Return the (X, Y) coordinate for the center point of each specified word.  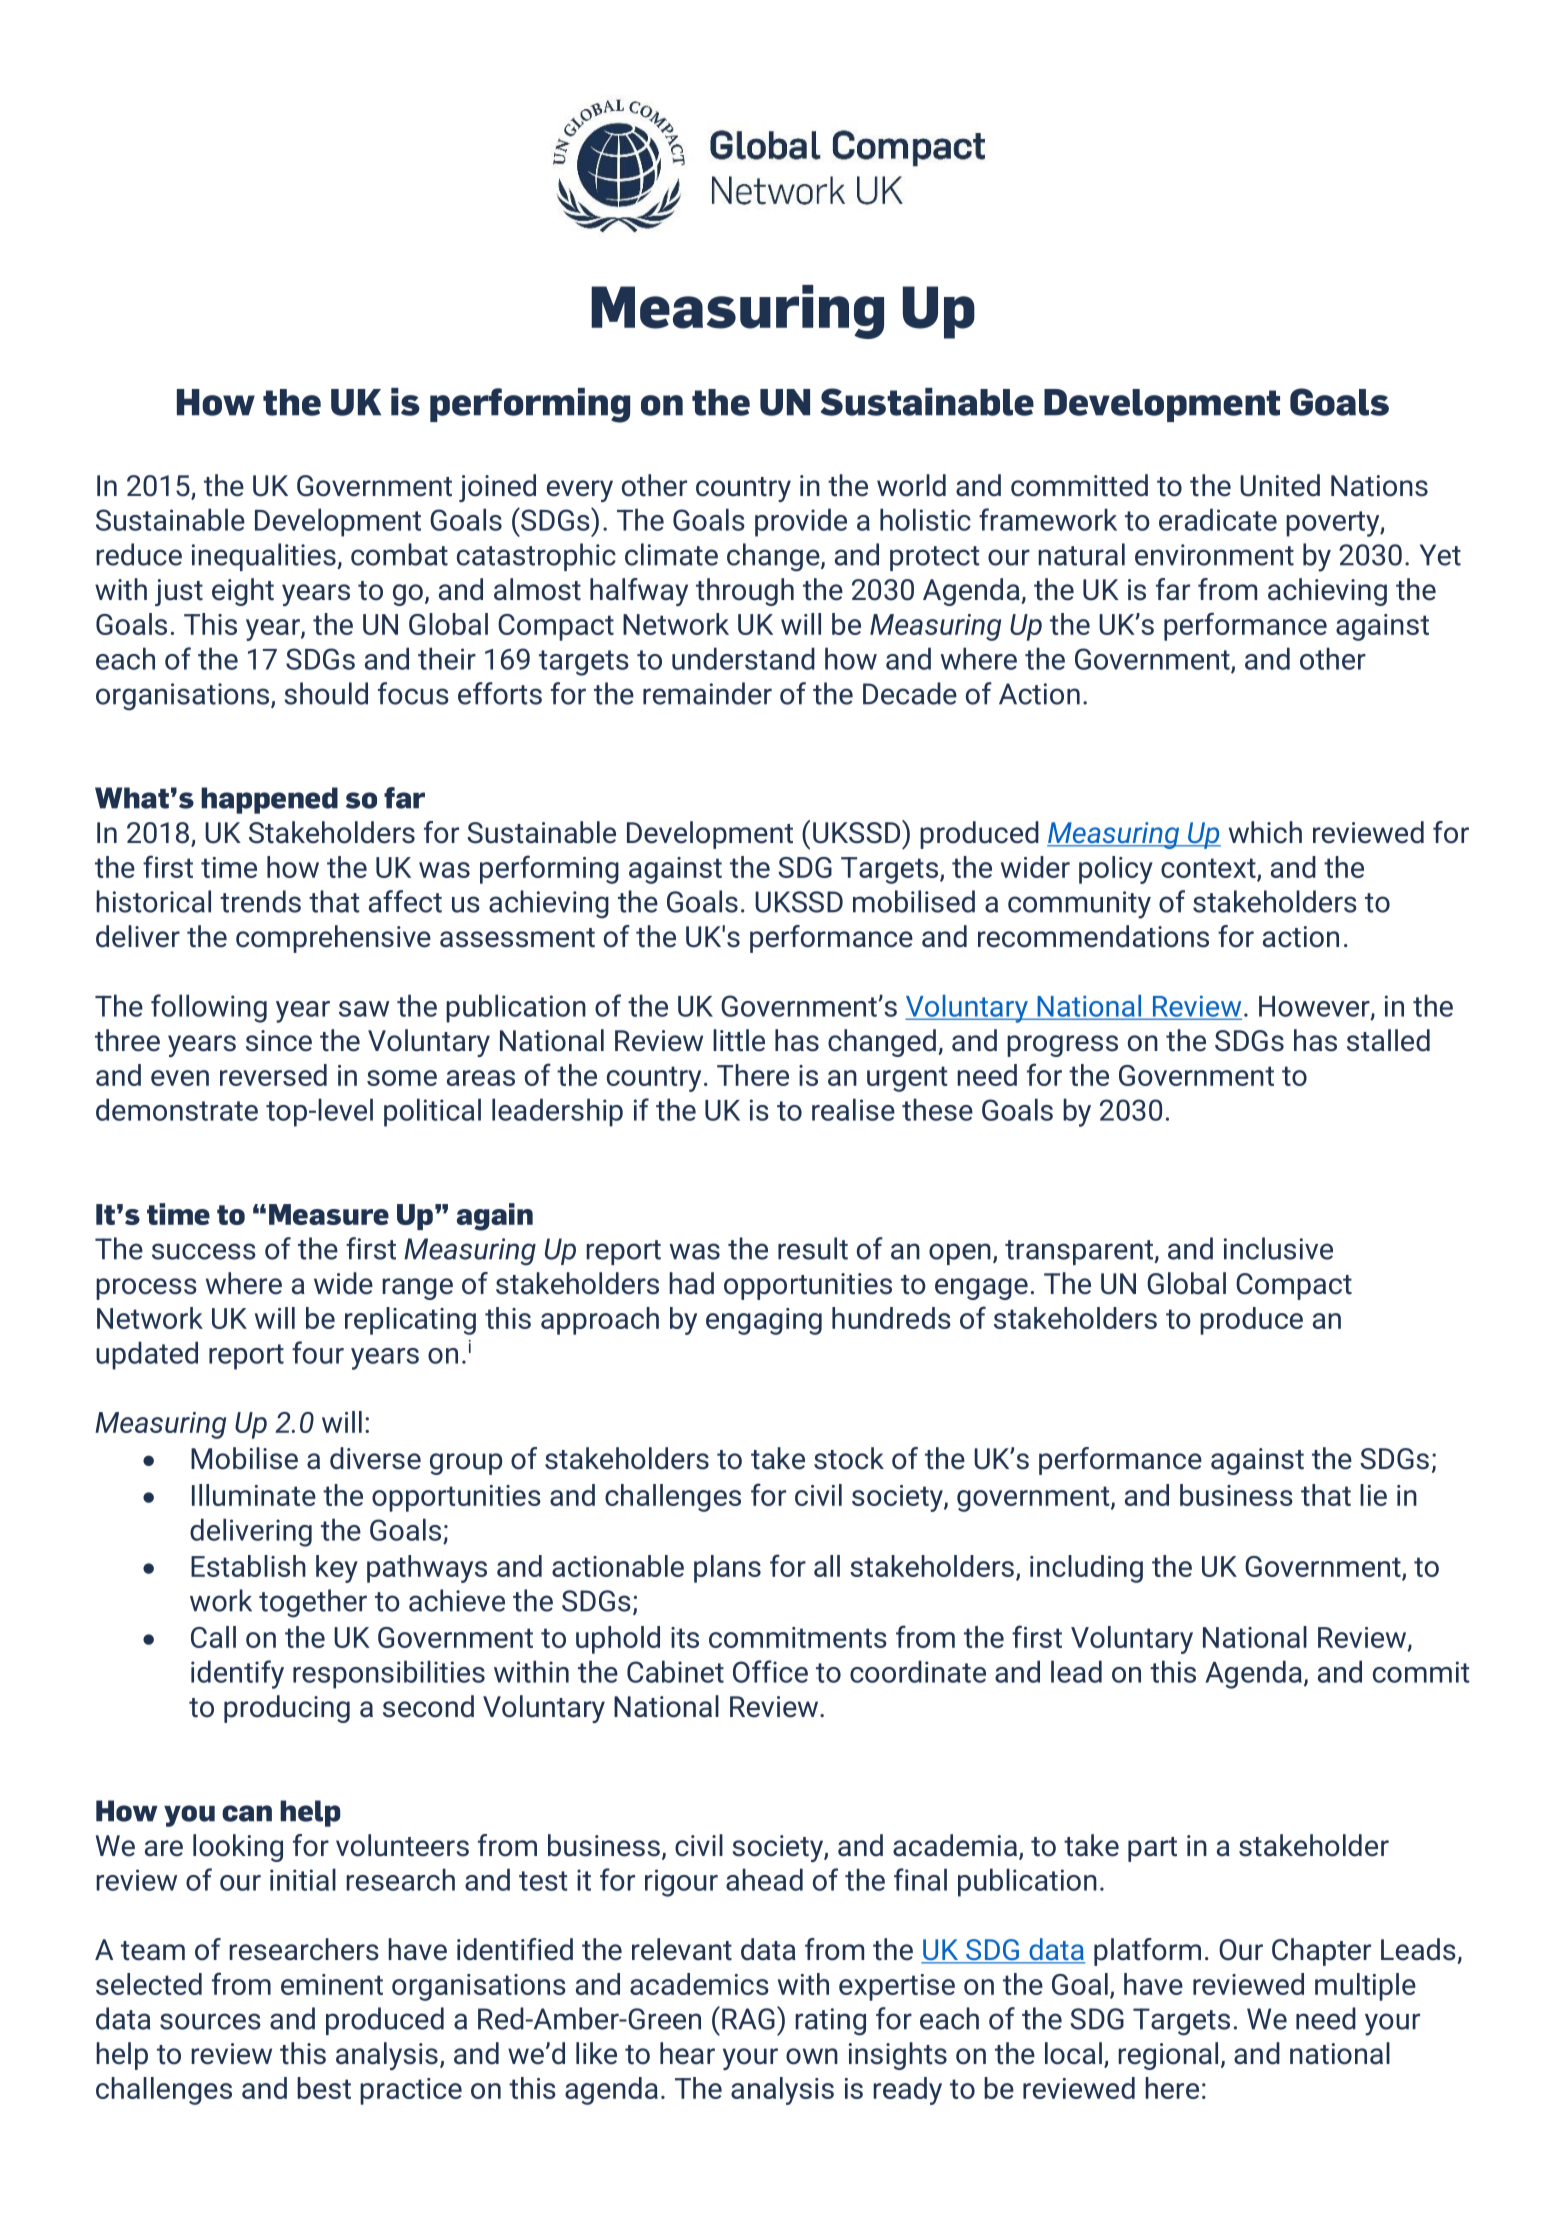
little (739, 1040)
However (1315, 1007)
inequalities (265, 557)
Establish (248, 1566)
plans (727, 1569)
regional (1168, 2056)
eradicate (1218, 519)
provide (801, 522)
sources (210, 2021)
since (279, 1041)
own (812, 2056)
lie (1373, 1495)
